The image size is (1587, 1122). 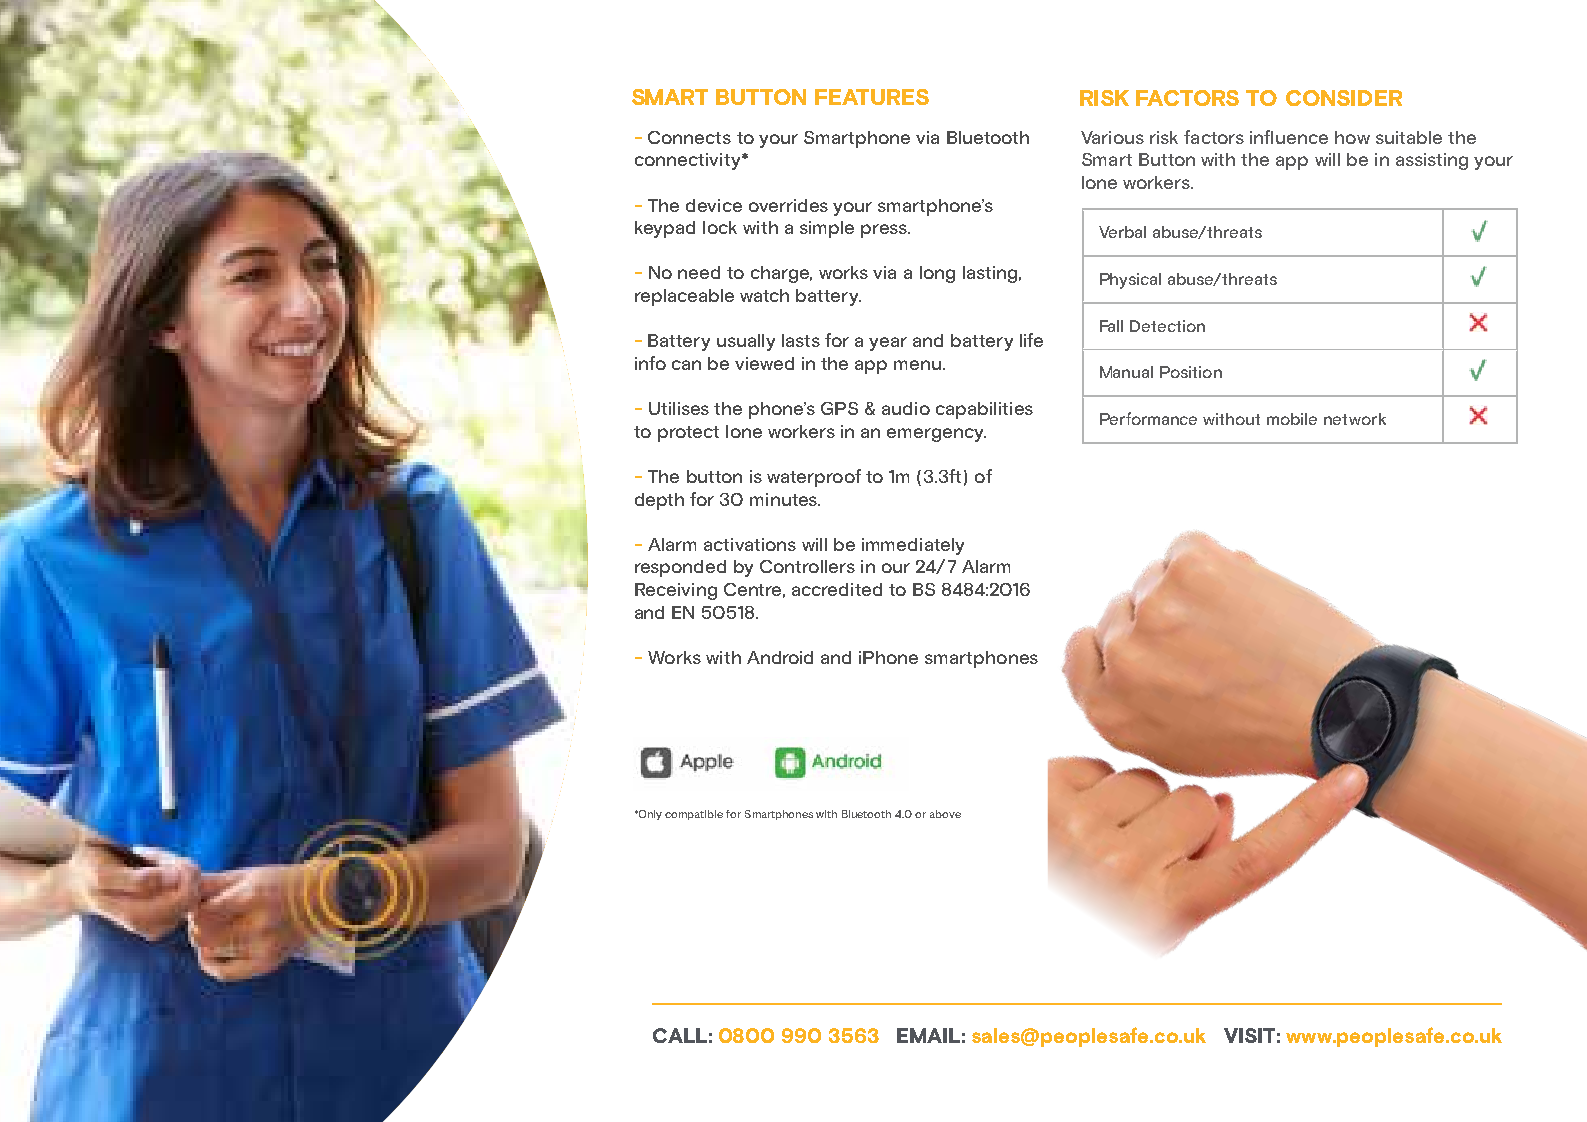 I want to click on activations, so click(x=750, y=544).
